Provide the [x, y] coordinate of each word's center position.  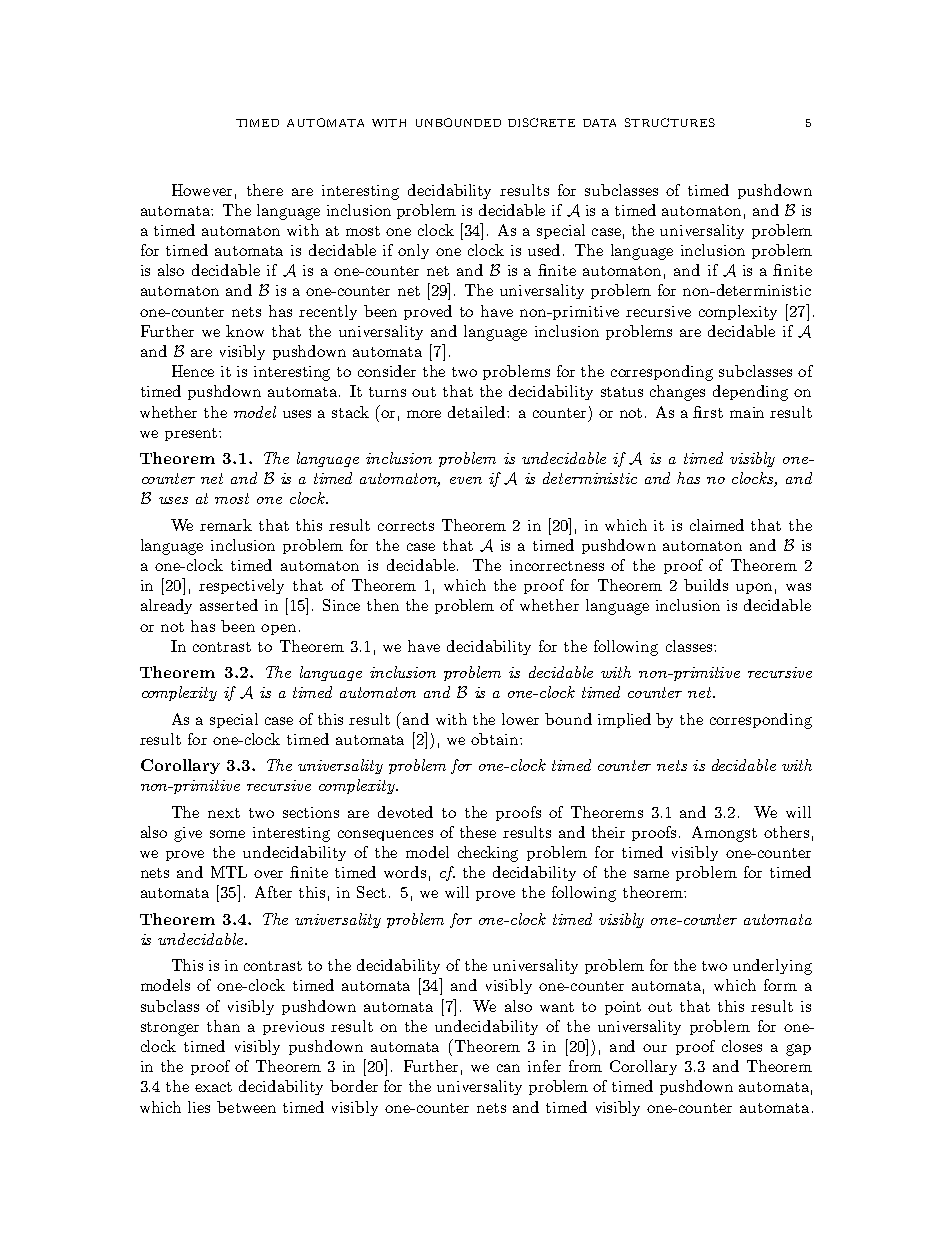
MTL [229, 872]
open [278, 629]
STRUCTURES [670, 122]
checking [488, 854]
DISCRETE [541, 122]
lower [520, 719]
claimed [717, 525]
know [245, 331]
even [466, 480]
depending [750, 393]
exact [213, 1087]
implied [624, 720]
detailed [478, 412]
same [651, 874]
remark [226, 525]
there [265, 190]
